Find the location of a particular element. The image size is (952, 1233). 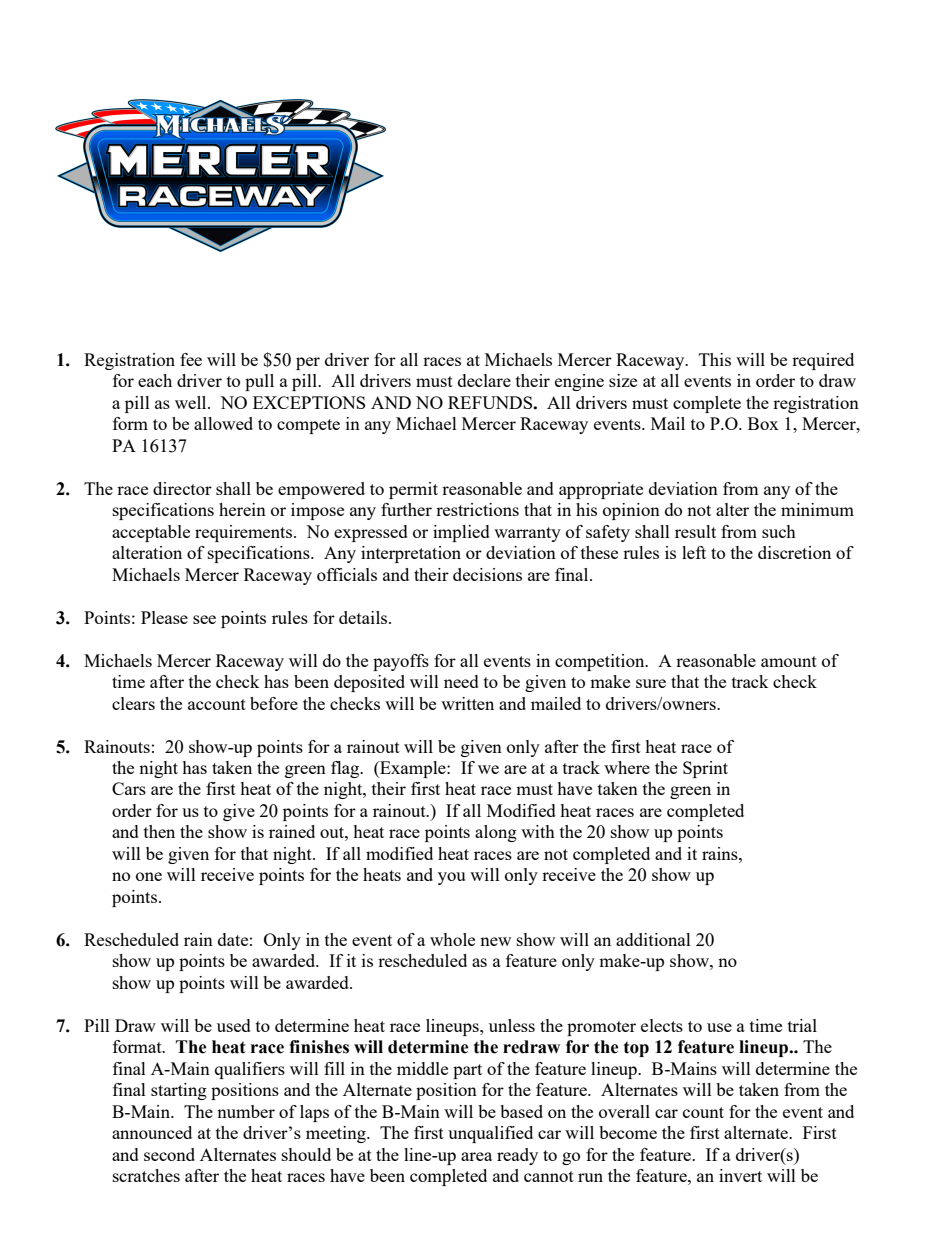

you is located at coordinates (451, 878).
